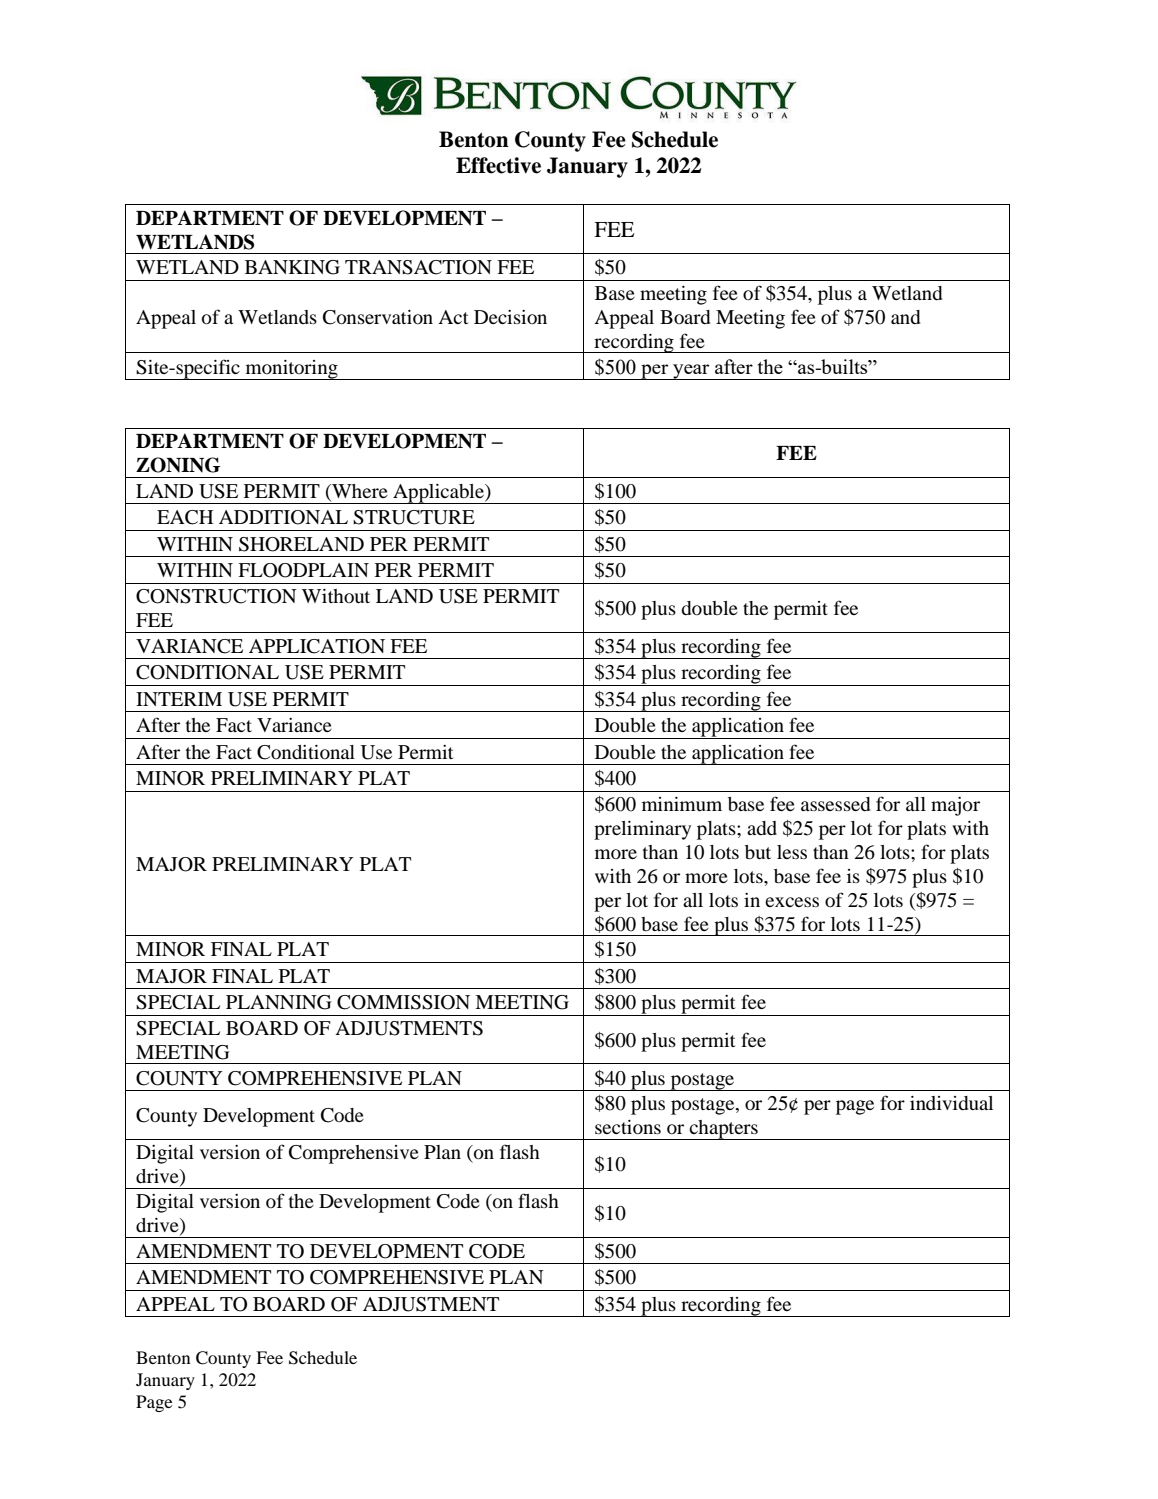 Image resolution: width=1158 pixels, height=1499 pixels. What do you see at coordinates (414, 517) in the document?
I see `STRUCTURE` at bounding box center [414, 517].
